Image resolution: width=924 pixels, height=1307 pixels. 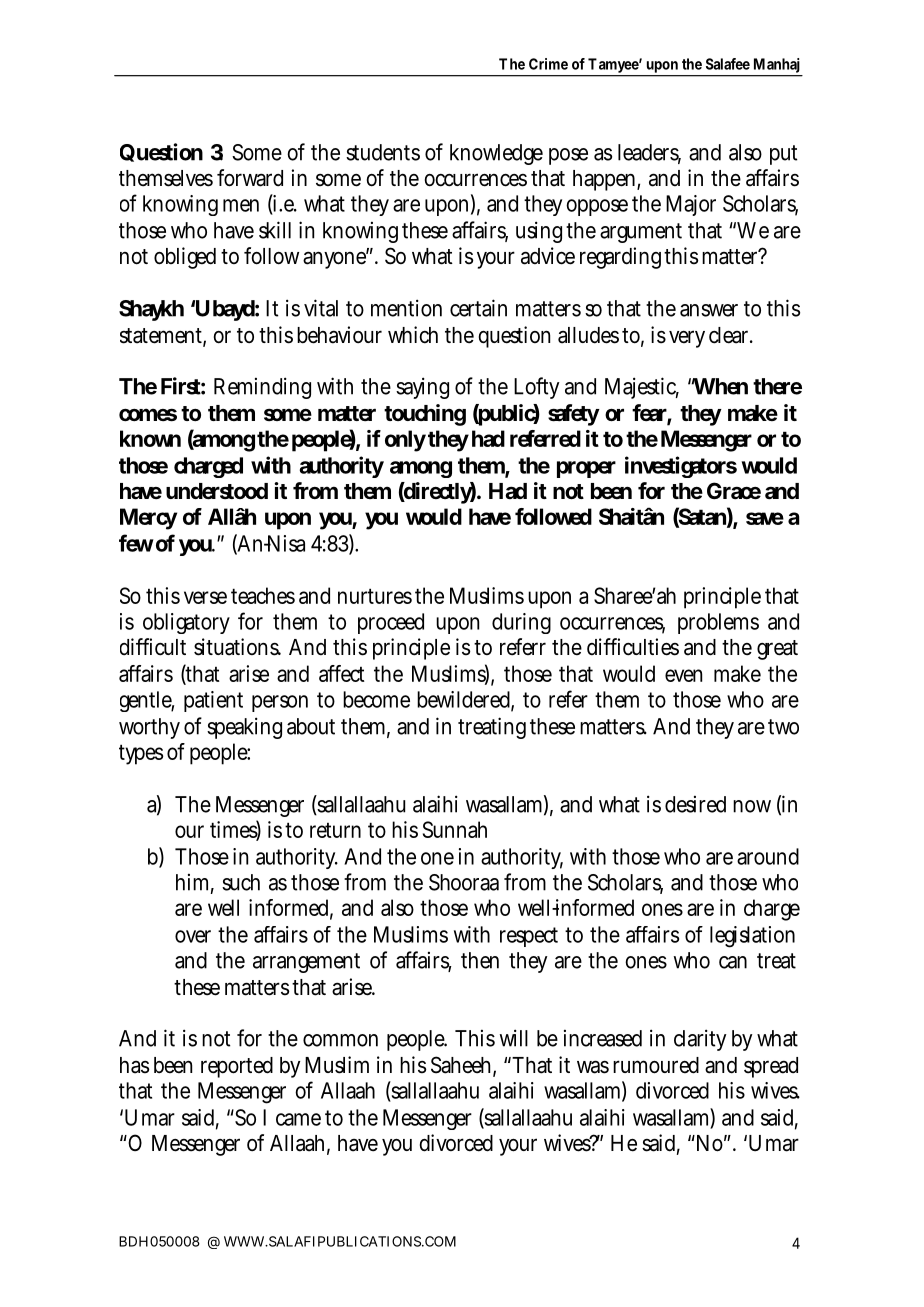 I want to click on great, so click(x=777, y=650).
